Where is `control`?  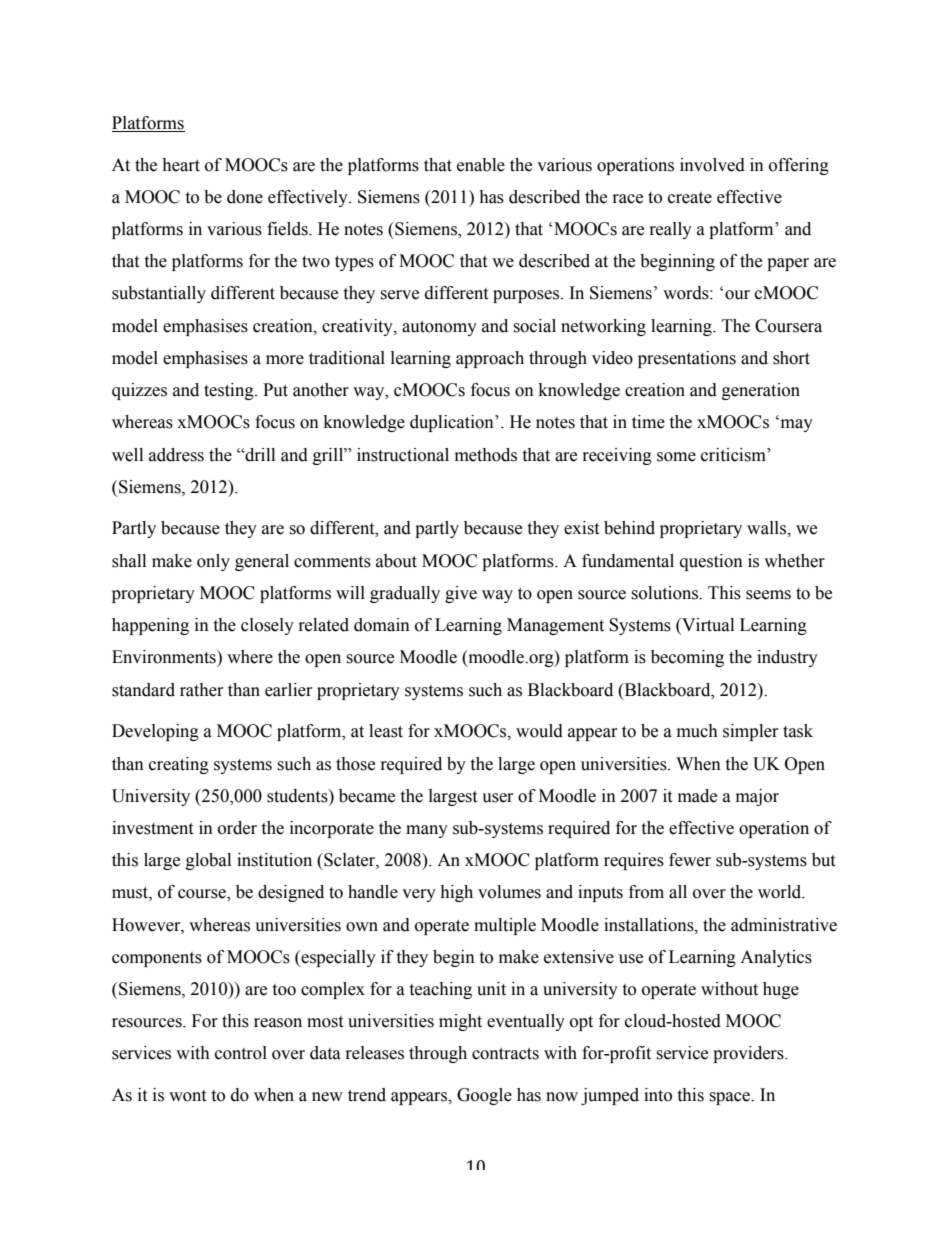
control is located at coordinates (241, 1053).
